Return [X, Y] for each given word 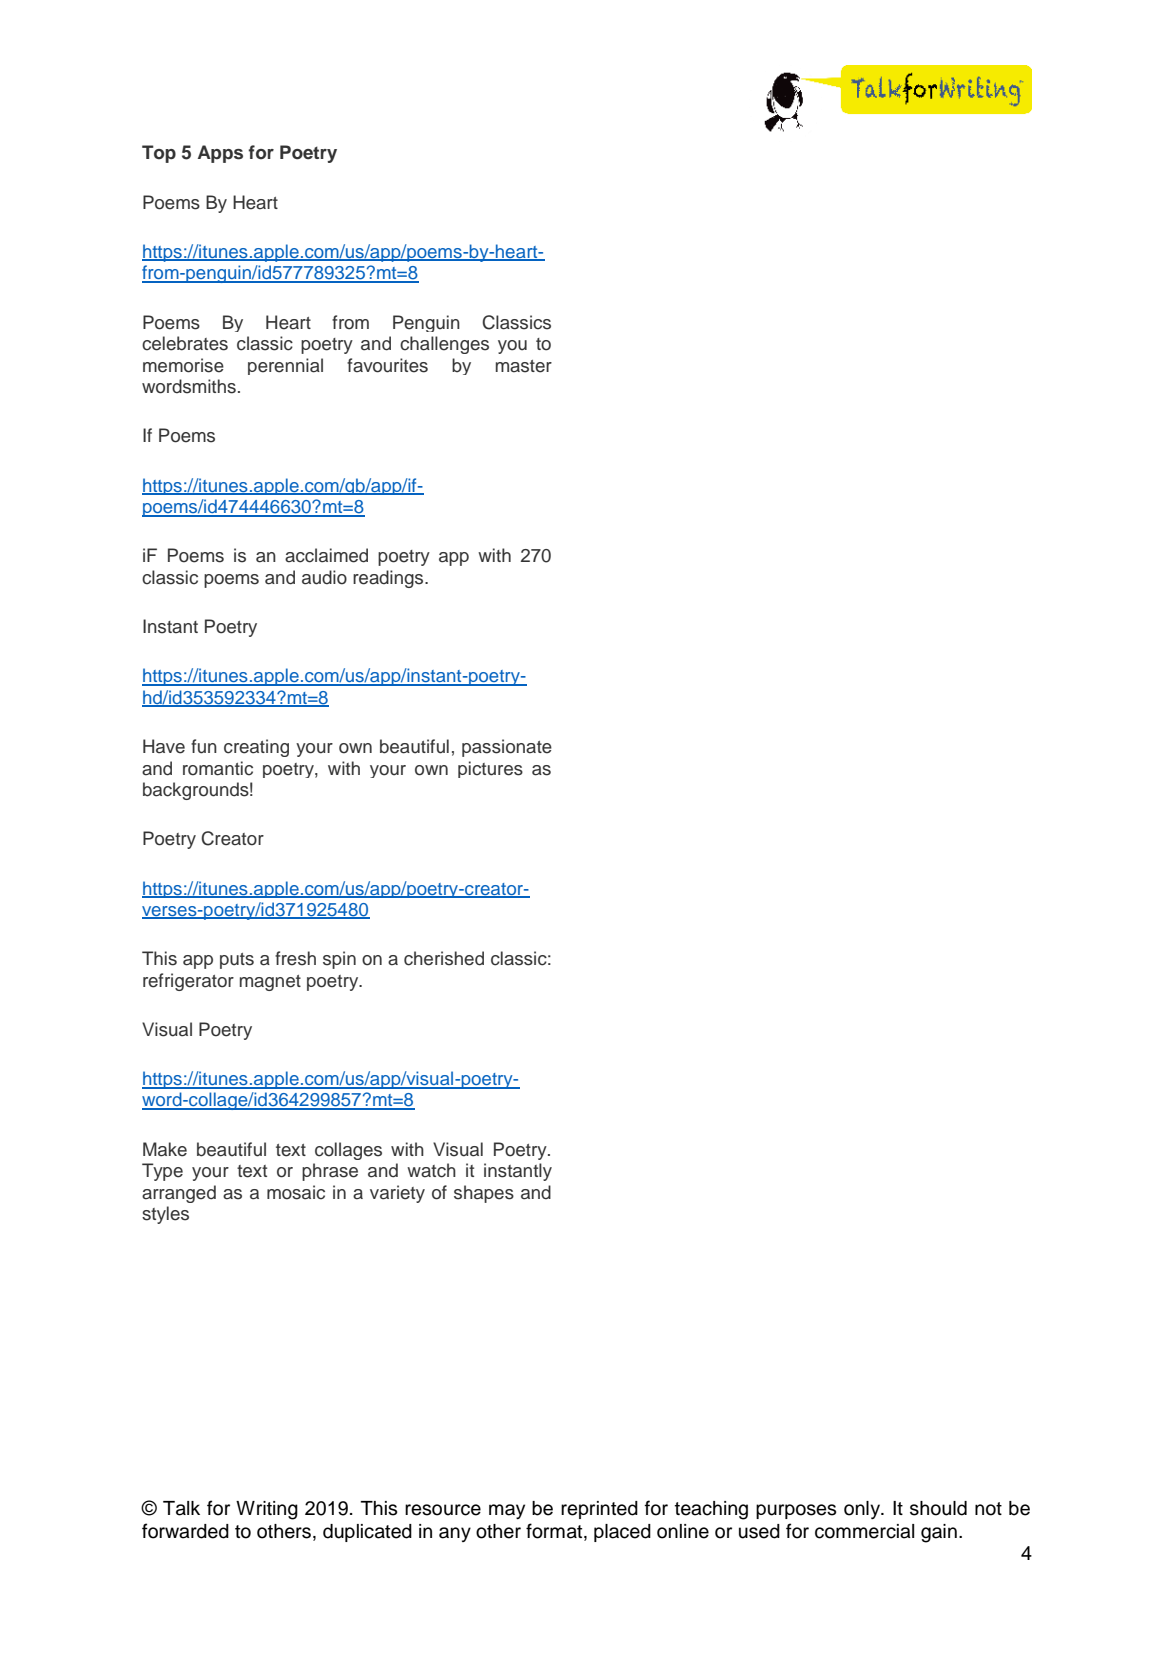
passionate [507, 748]
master [524, 366]
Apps [220, 154]
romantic [218, 768]
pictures [490, 769]
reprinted [599, 1510]
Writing [267, 1510]
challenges [444, 345]
